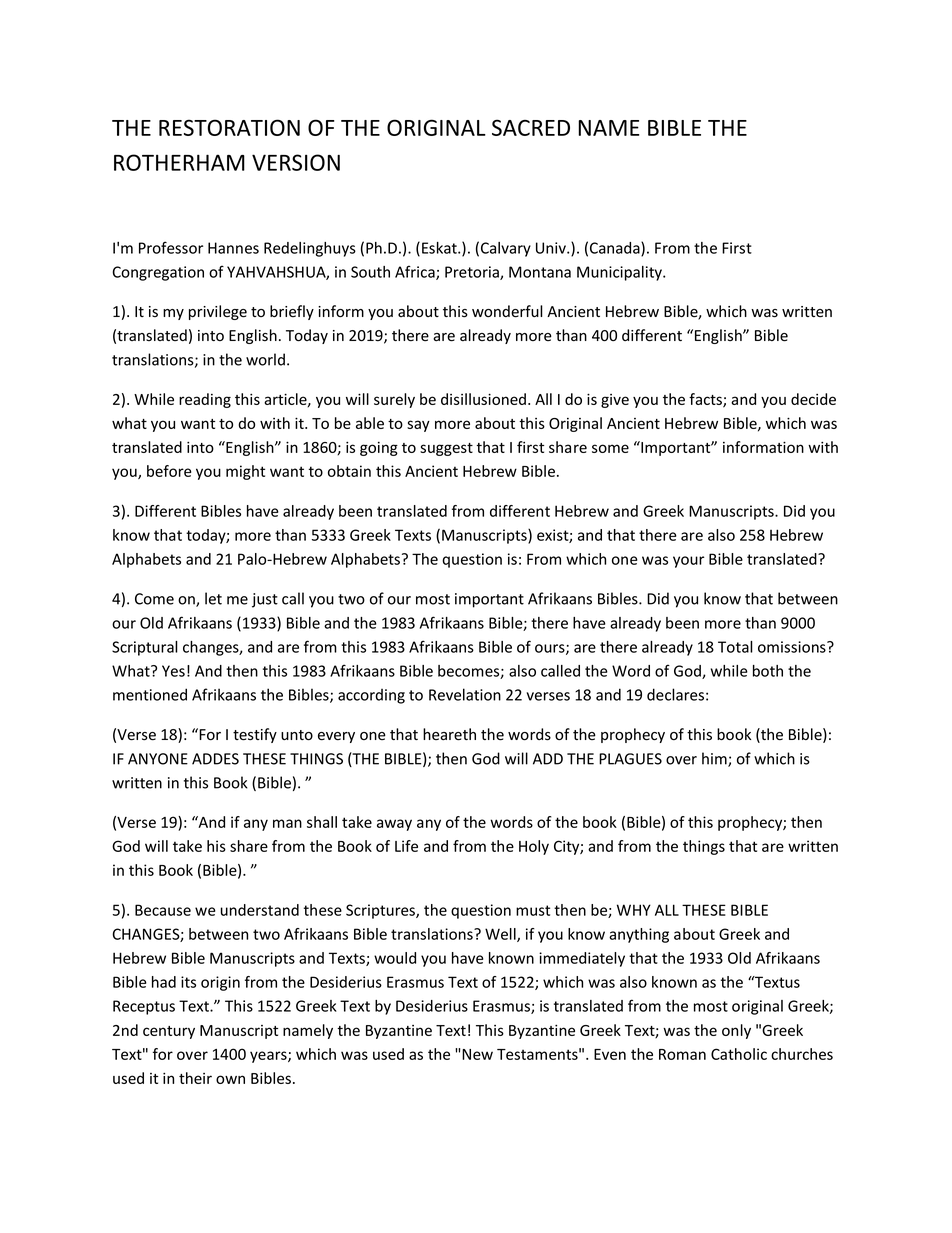  I want to click on let, so click(213, 598).
